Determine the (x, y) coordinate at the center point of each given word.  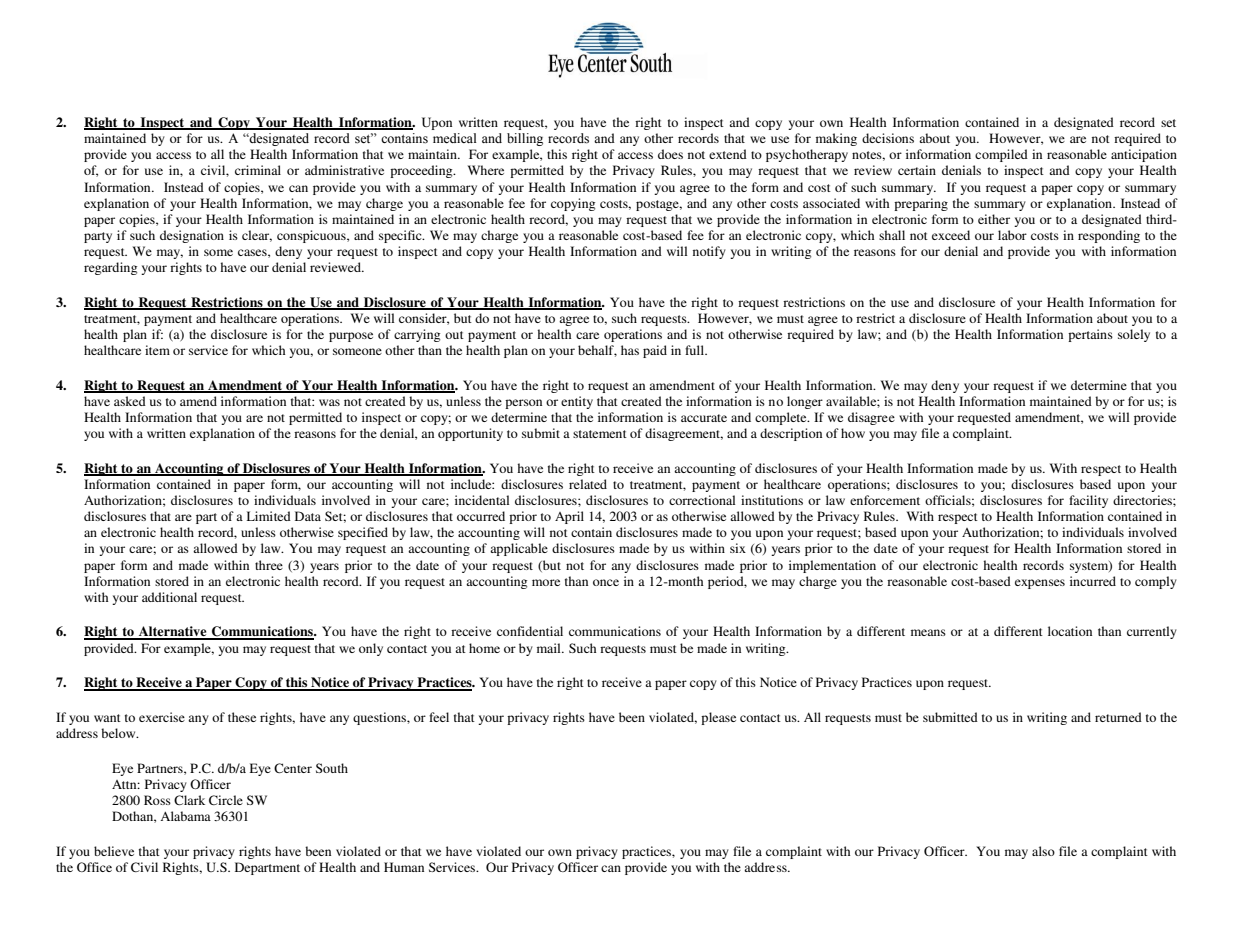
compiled (1001, 155)
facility (1088, 501)
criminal (258, 170)
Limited (269, 516)
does (670, 154)
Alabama (185, 816)
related (588, 484)
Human (404, 867)
